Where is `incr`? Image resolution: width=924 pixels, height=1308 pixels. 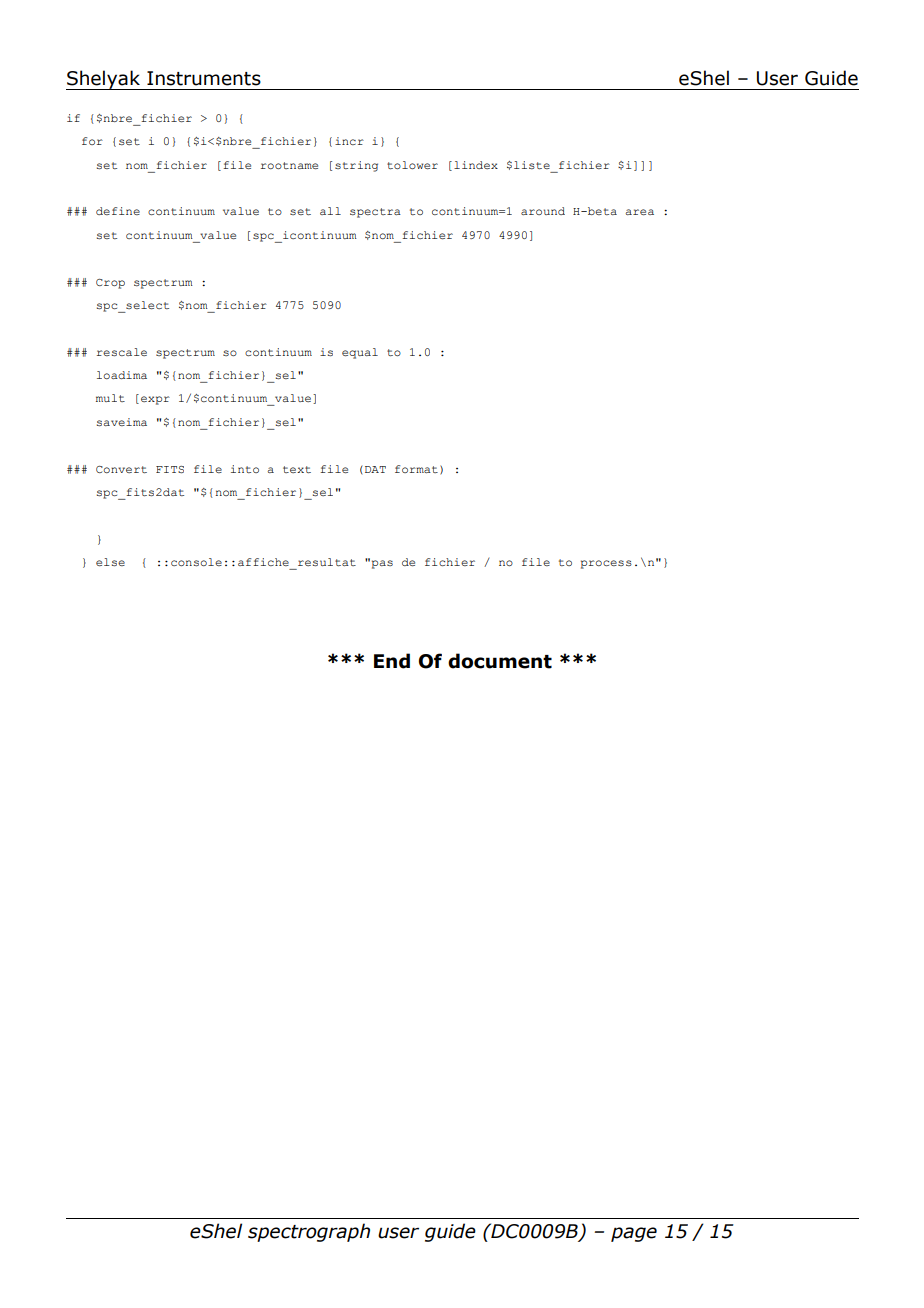 incr is located at coordinates (349, 141).
